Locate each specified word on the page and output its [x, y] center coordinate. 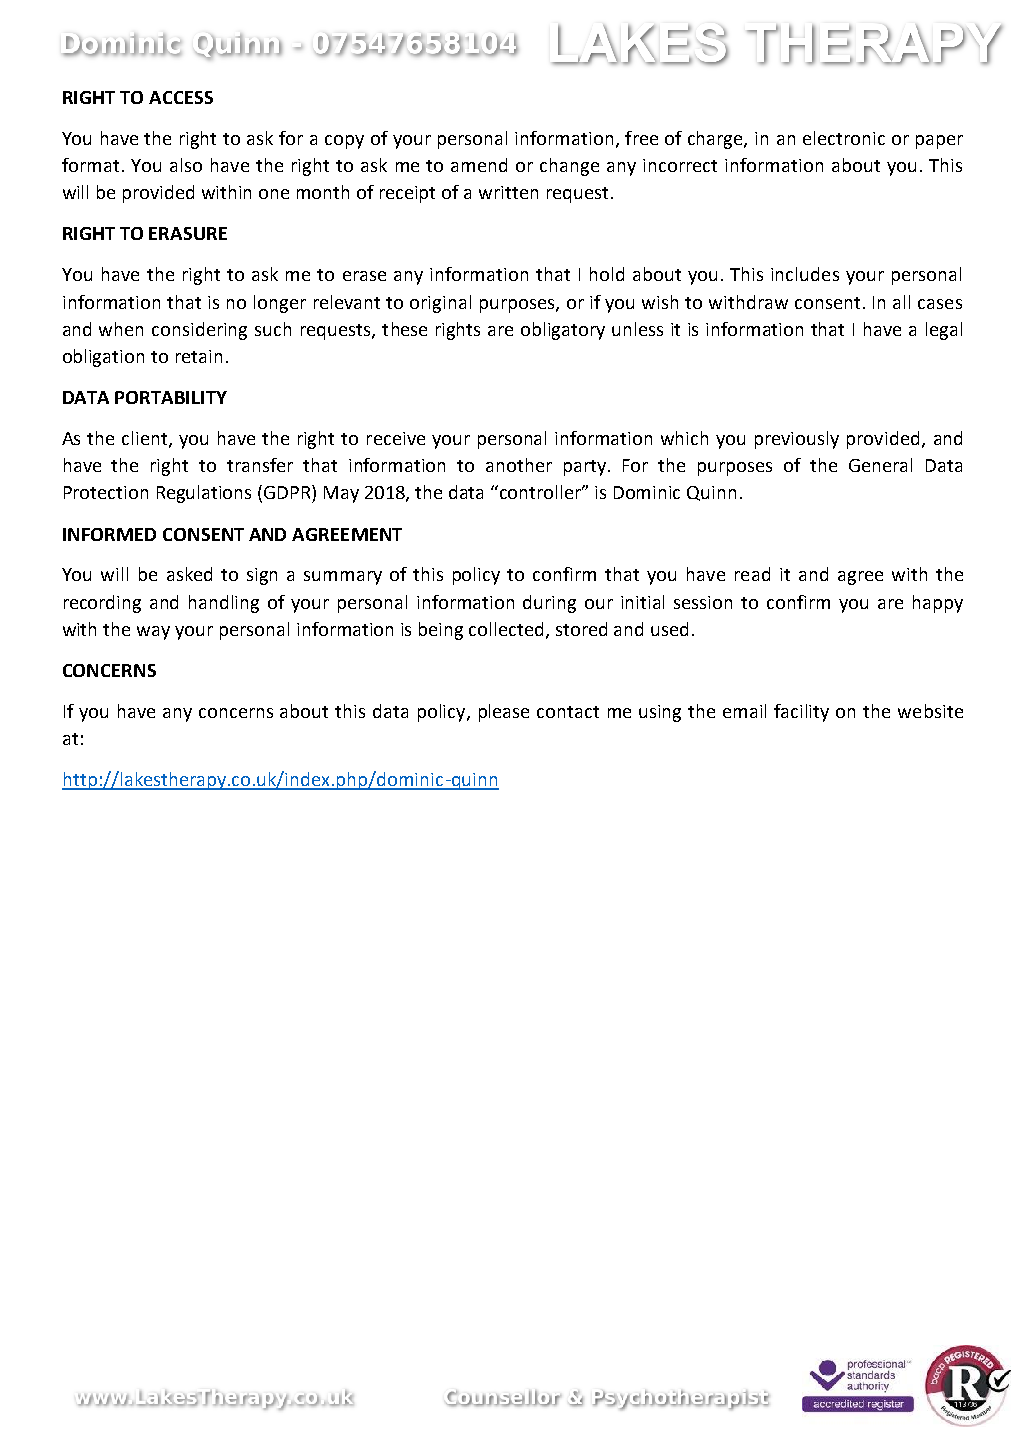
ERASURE [188, 233]
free [641, 138]
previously [797, 440]
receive [396, 438]
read [752, 574]
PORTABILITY [171, 397]
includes [805, 274]
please [504, 713]
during [549, 604]
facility [801, 713]
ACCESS [181, 97]
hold [607, 274]
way [153, 633]
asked [189, 574]
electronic [844, 138]
